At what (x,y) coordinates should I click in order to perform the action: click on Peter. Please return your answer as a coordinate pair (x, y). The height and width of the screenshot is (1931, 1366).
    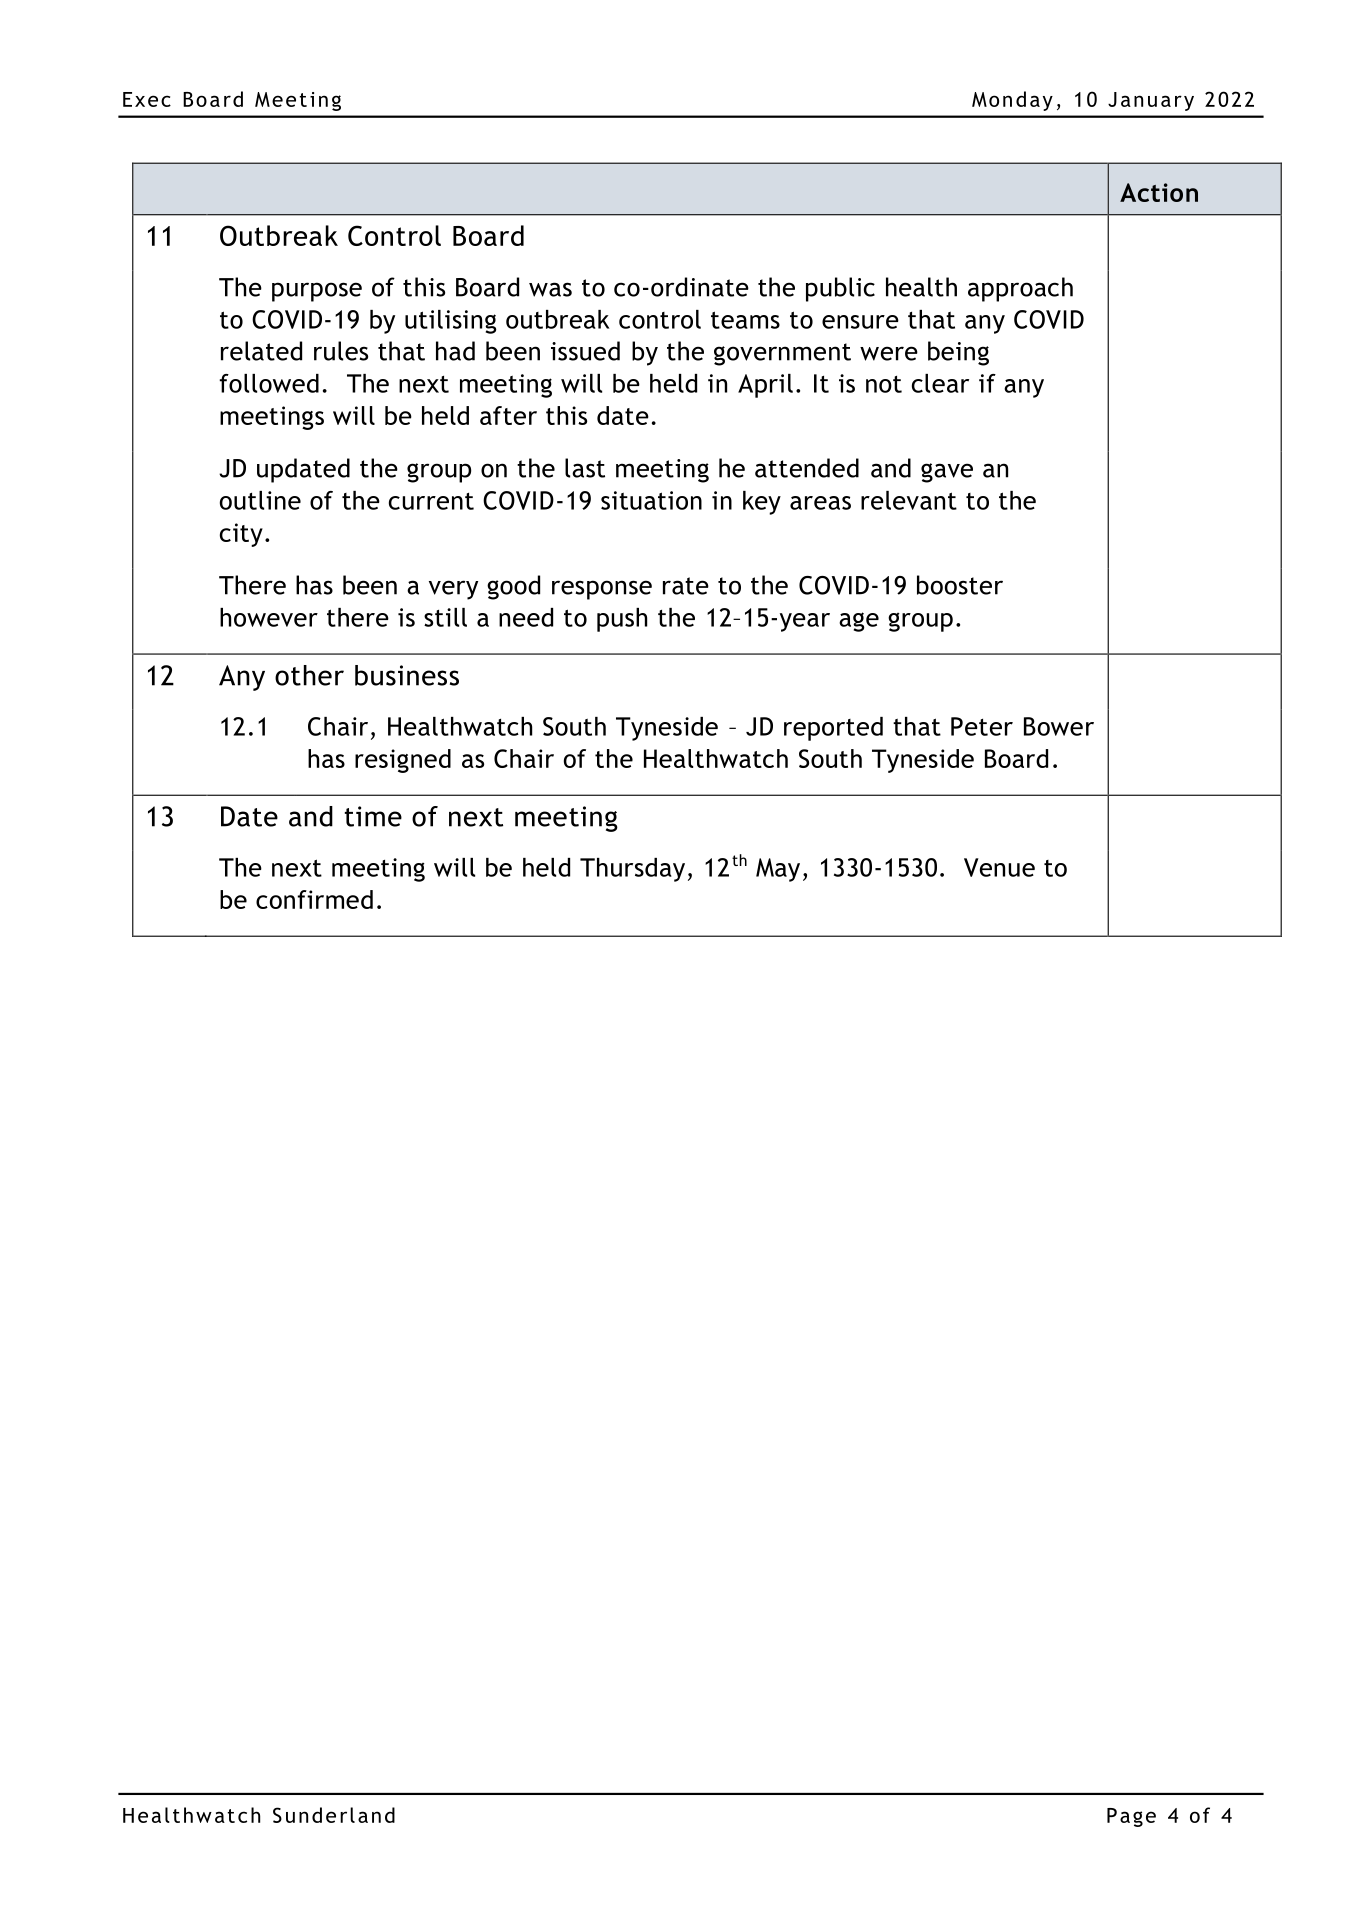
    Looking at the image, I should click on (982, 726).
